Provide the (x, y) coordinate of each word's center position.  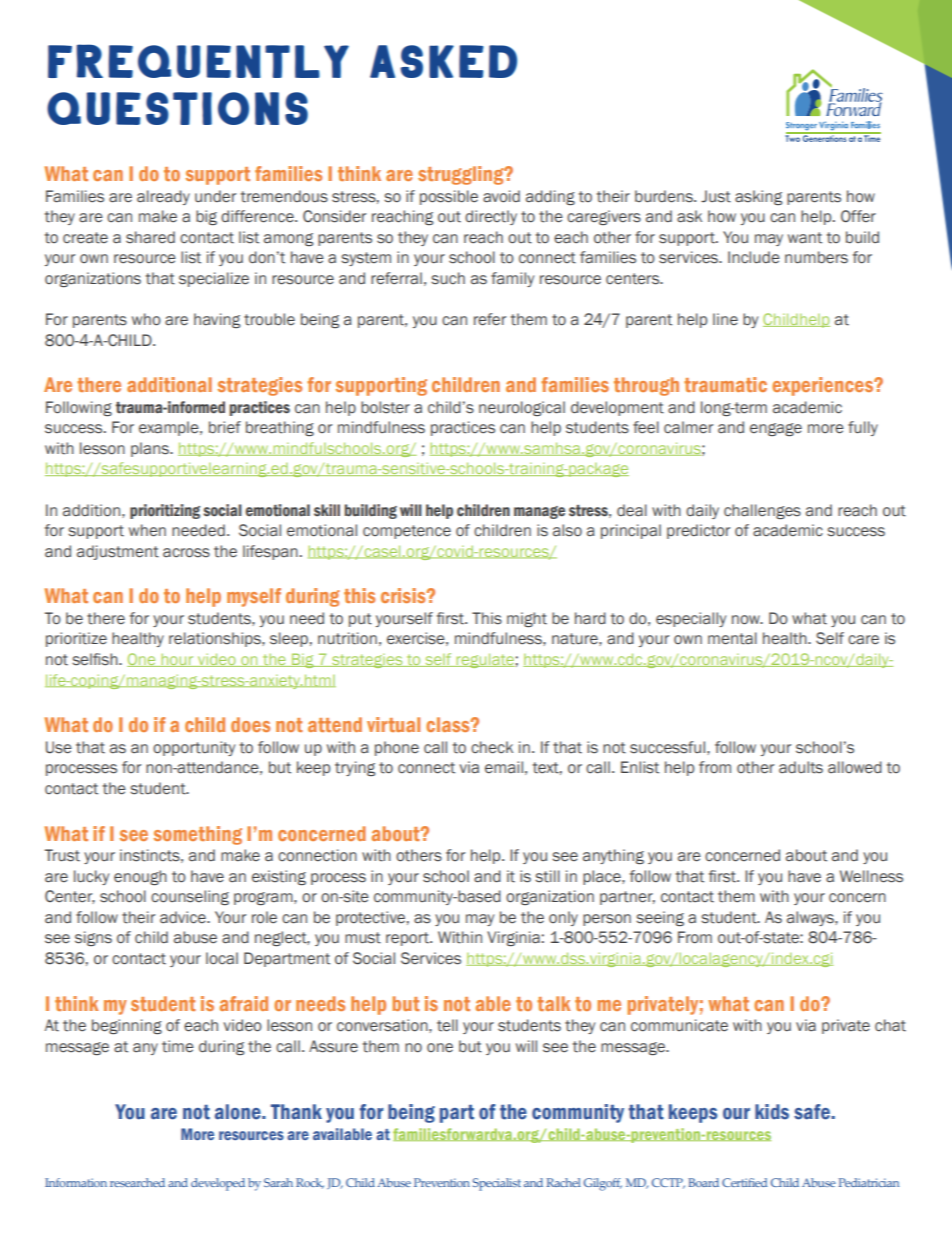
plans (151, 449)
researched (137, 1182)
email (504, 767)
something (198, 835)
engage (776, 429)
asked (443, 61)
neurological (522, 408)
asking (758, 197)
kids (772, 1112)
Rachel (563, 1182)
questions (177, 108)
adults (801, 767)
